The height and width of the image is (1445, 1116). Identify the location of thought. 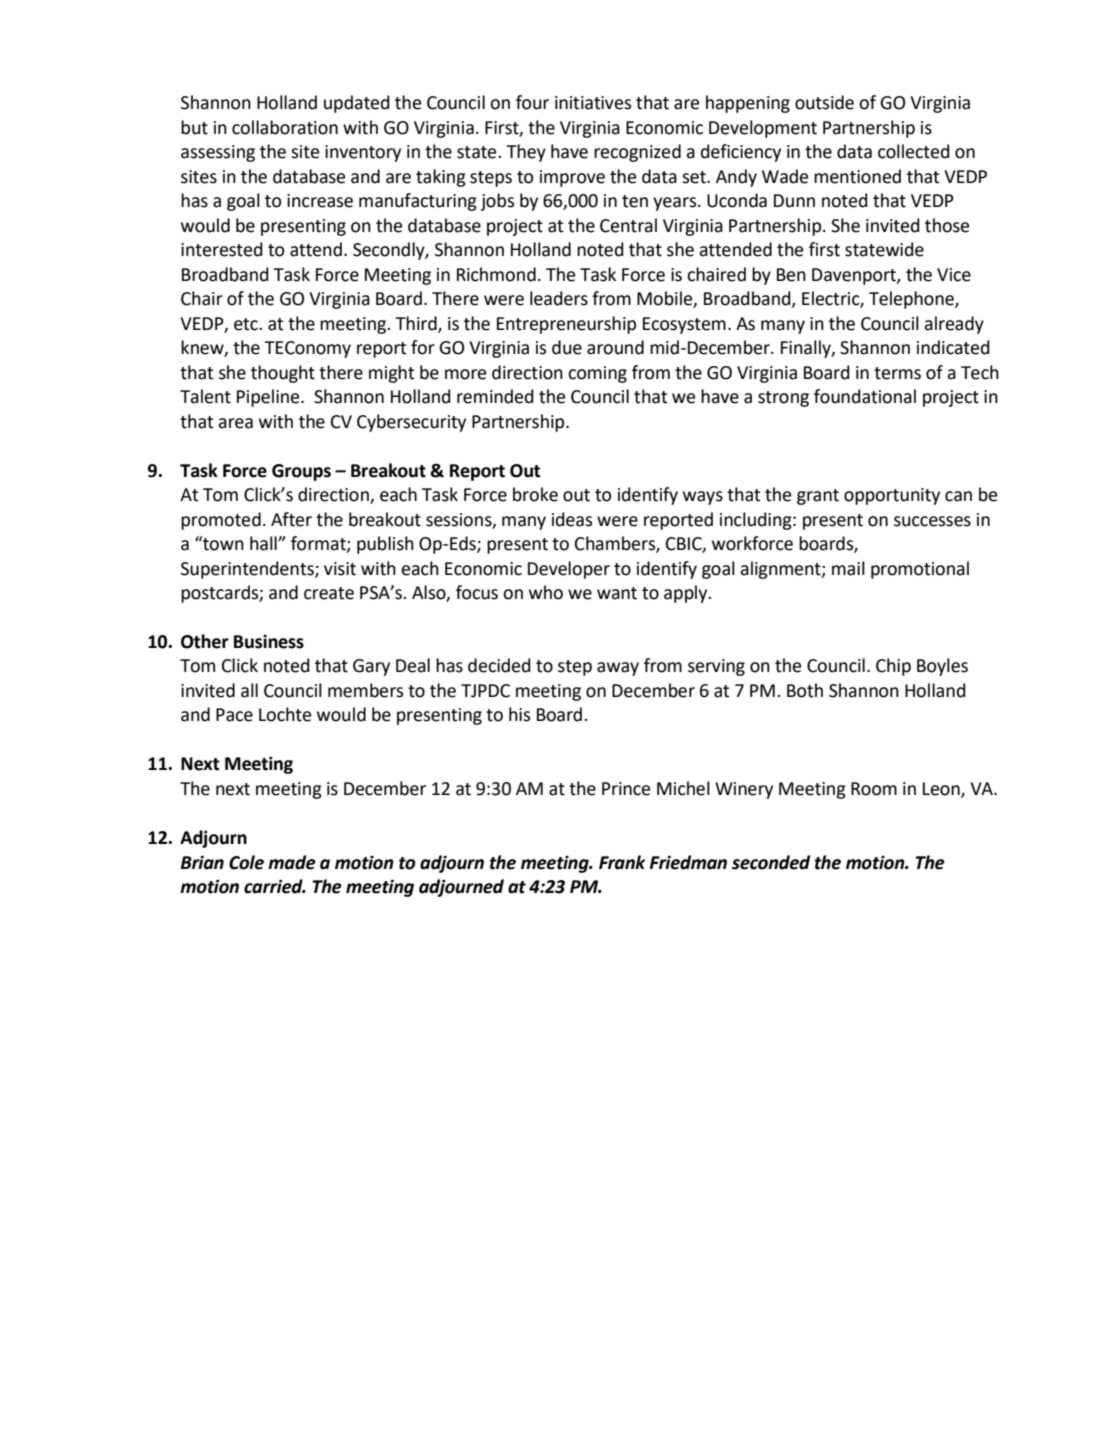
(283, 374).
